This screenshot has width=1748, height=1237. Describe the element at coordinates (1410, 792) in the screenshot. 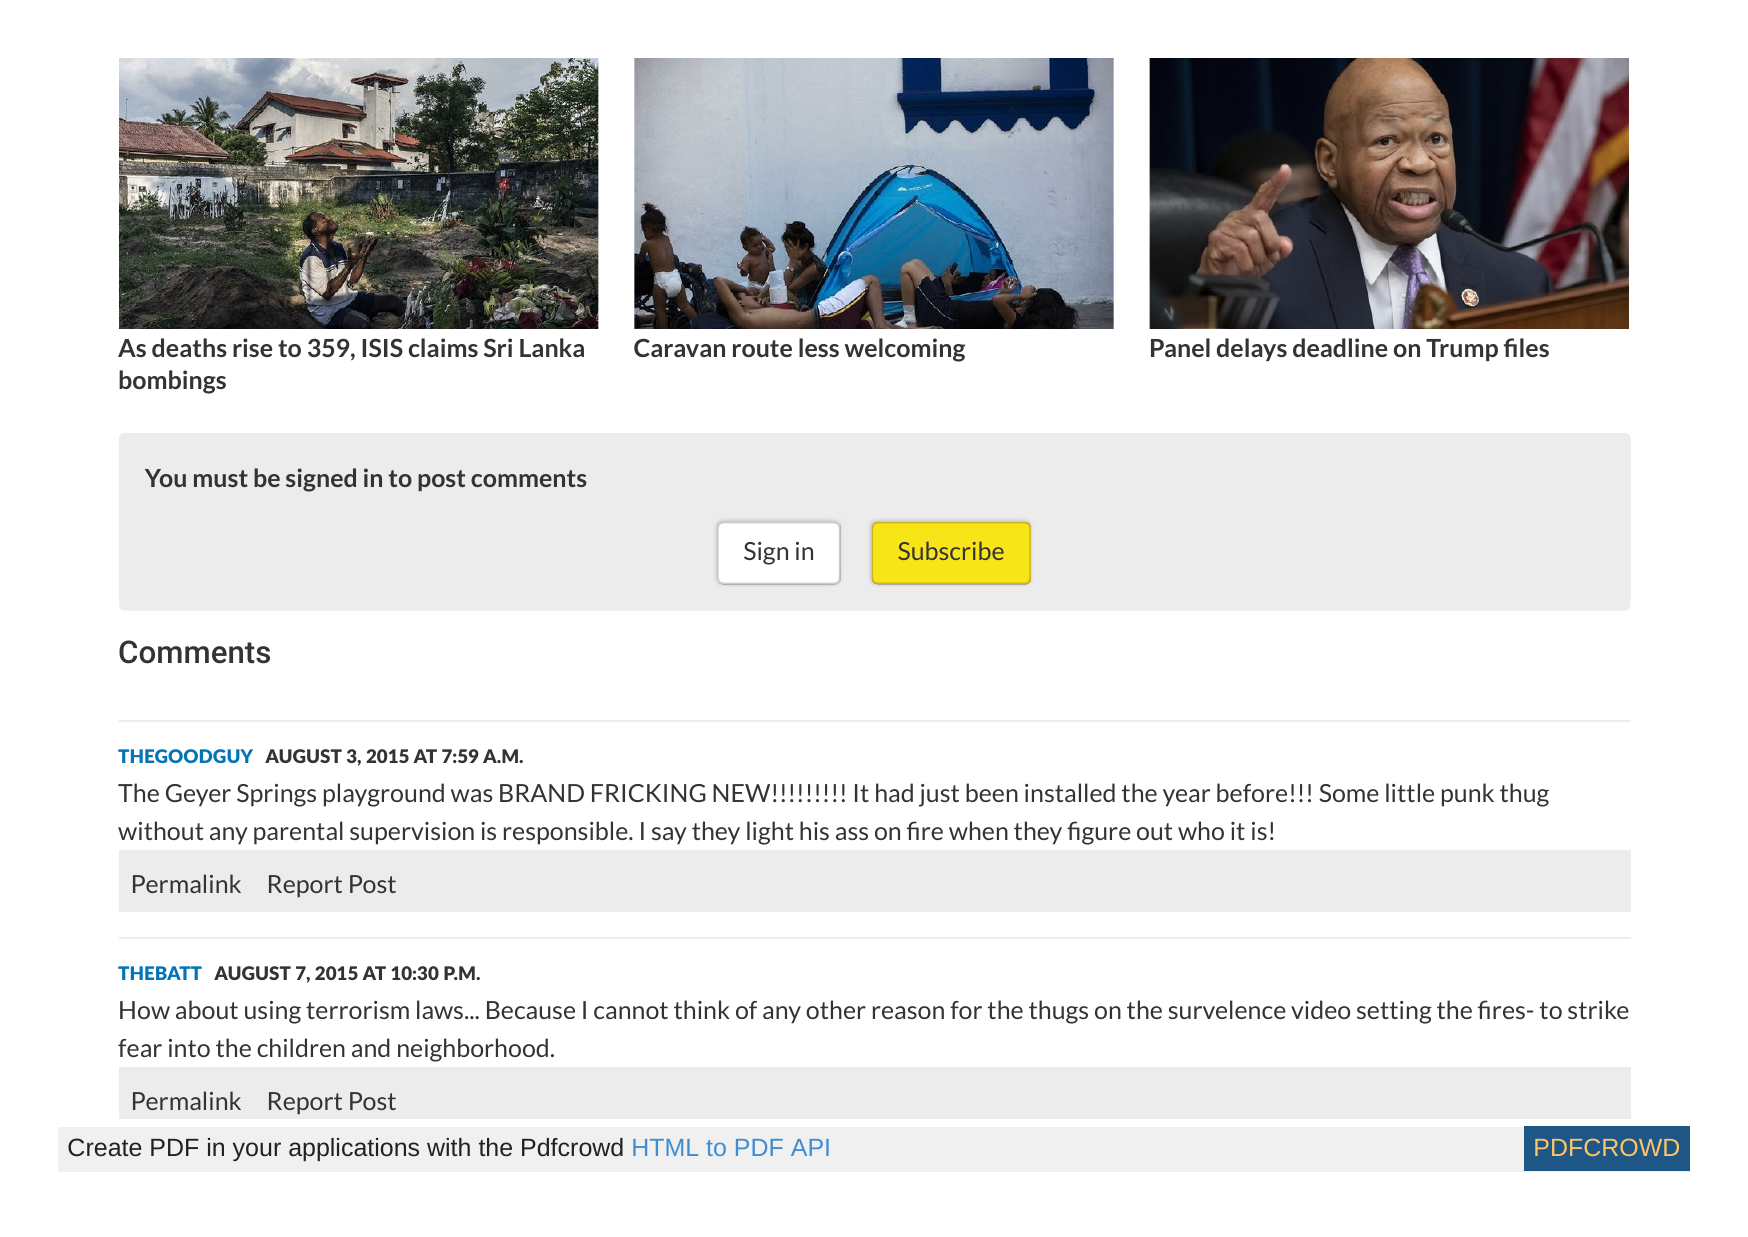

I see `little` at that location.
